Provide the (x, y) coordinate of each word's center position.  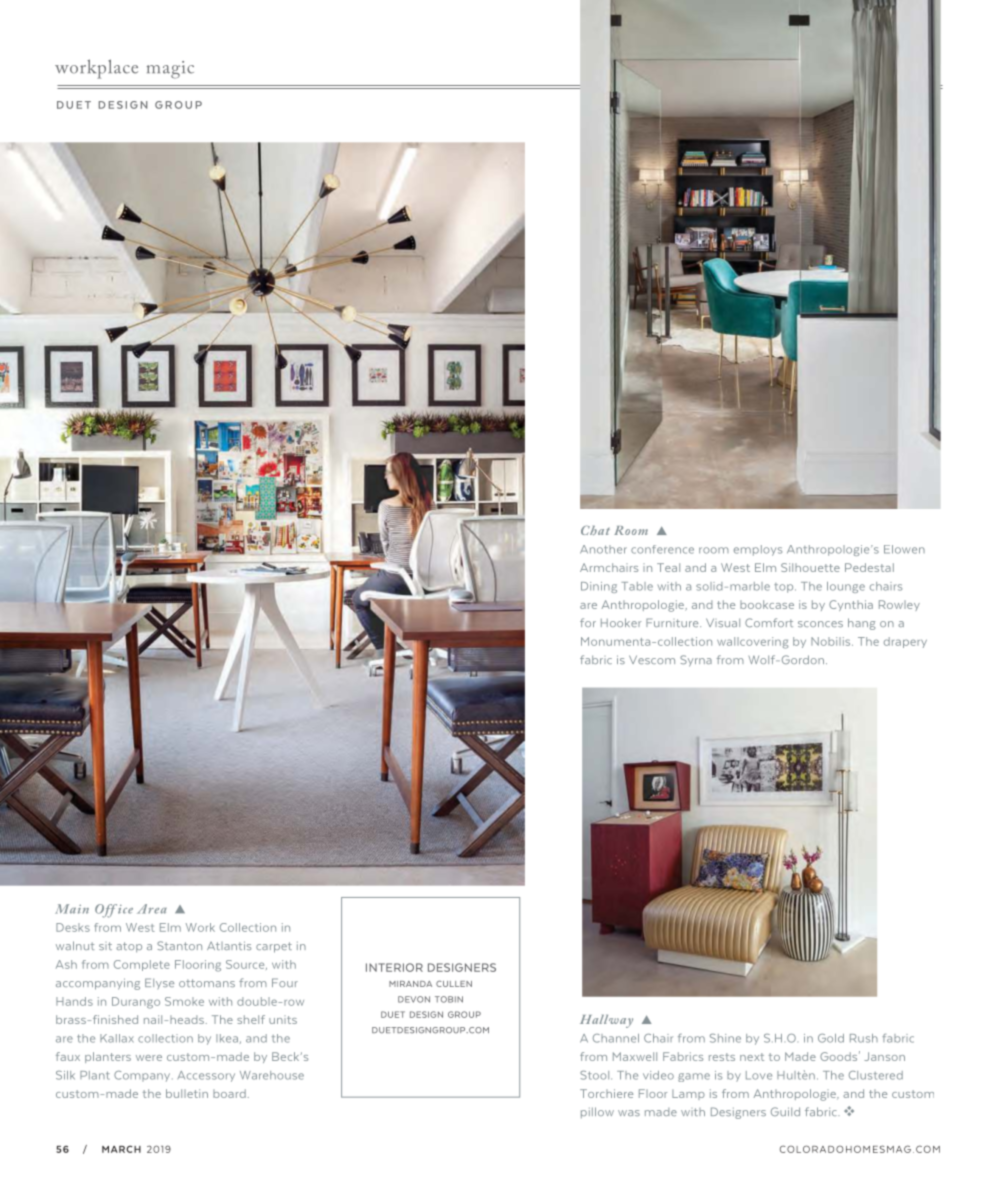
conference (662, 549)
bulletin (187, 1093)
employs (758, 550)
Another (603, 549)
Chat (595, 530)
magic (170, 70)
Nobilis (832, 641)
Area (152, 909)
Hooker (621, 622)
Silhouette (810, 567)
